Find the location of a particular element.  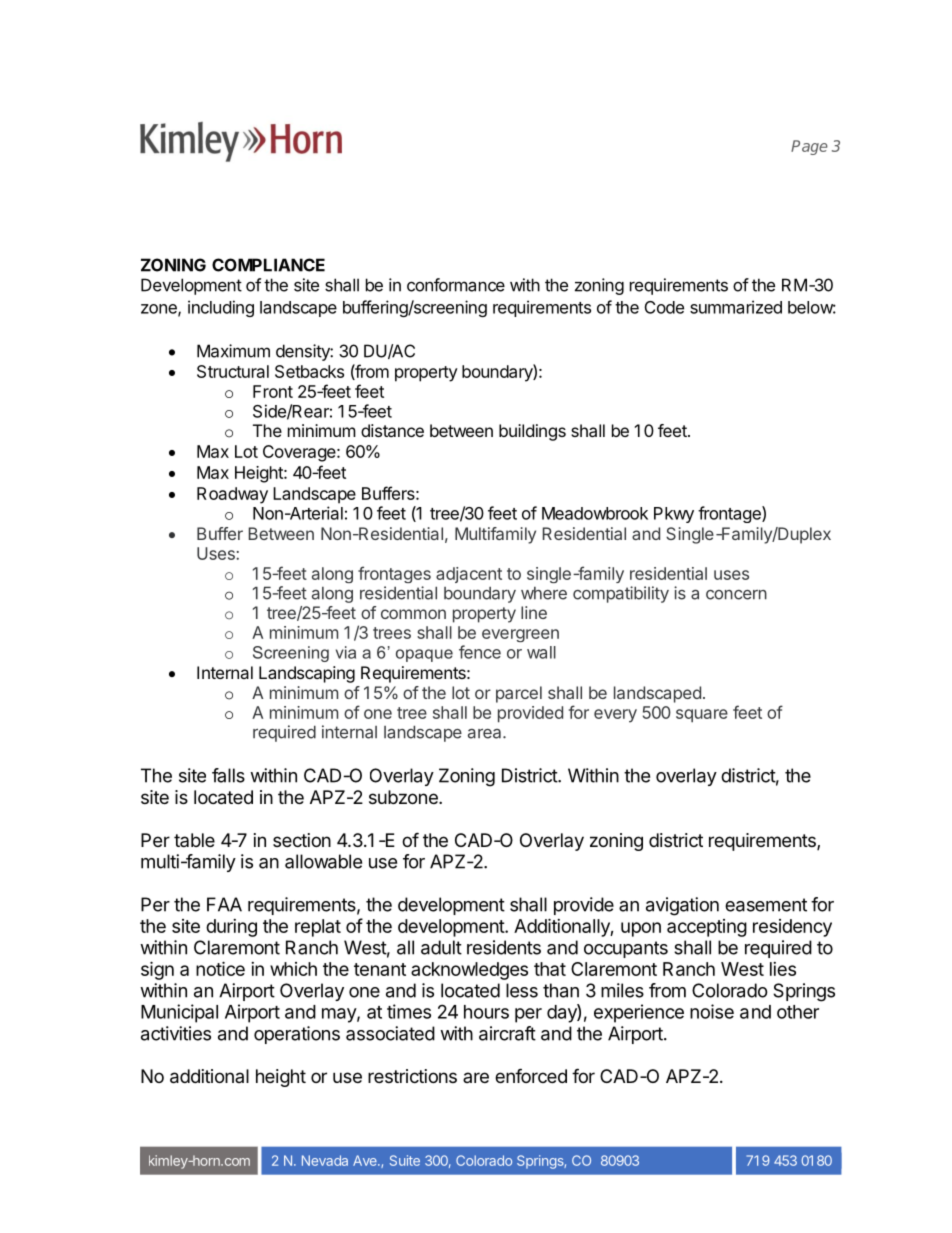

easement is located at coordinates (766, 905).
